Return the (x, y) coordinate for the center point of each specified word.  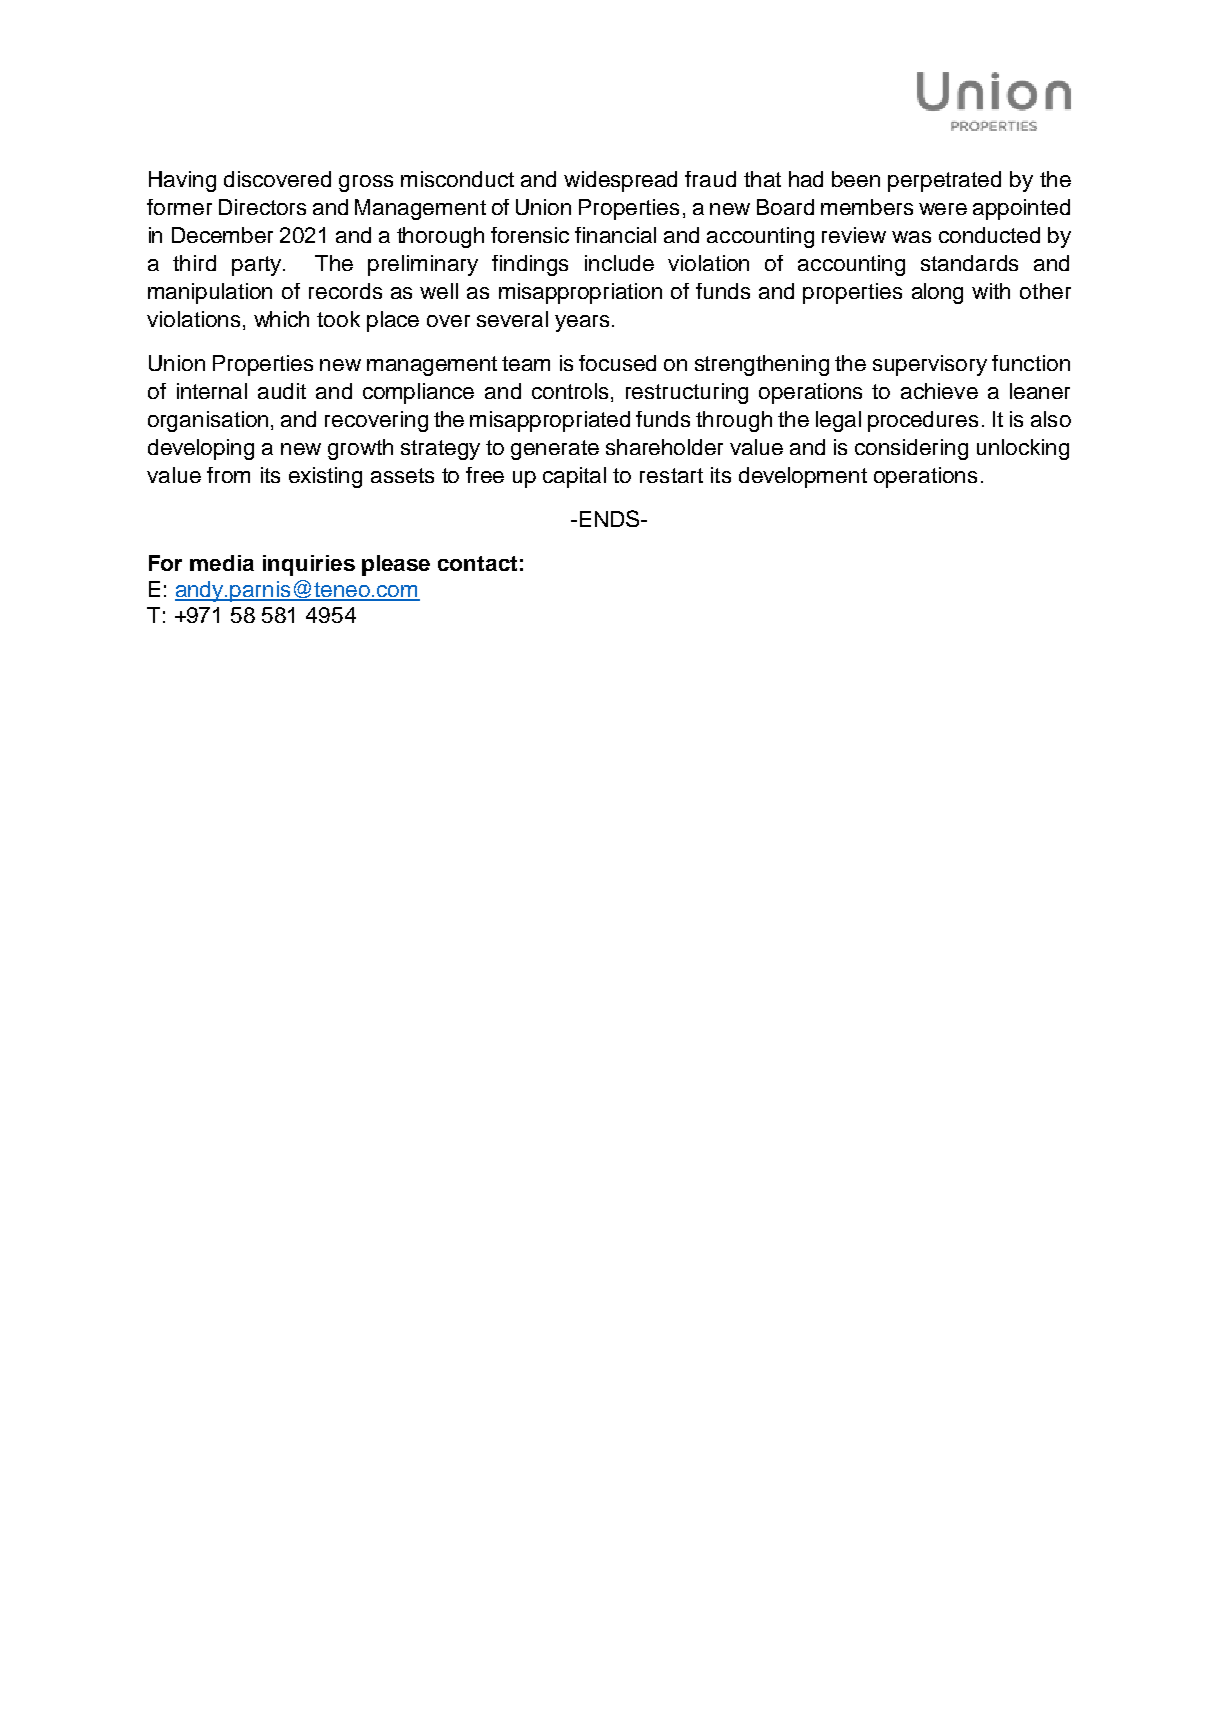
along (937, 293)
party (258, 266)
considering (911, 449)
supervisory (930, 365)
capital (574, 477)
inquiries (309, 565)
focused (617, 363)
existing (325, 477)
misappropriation (580, 293)
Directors (262, 207)
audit (282, 391)
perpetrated (944, 181)
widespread (620, 181)
